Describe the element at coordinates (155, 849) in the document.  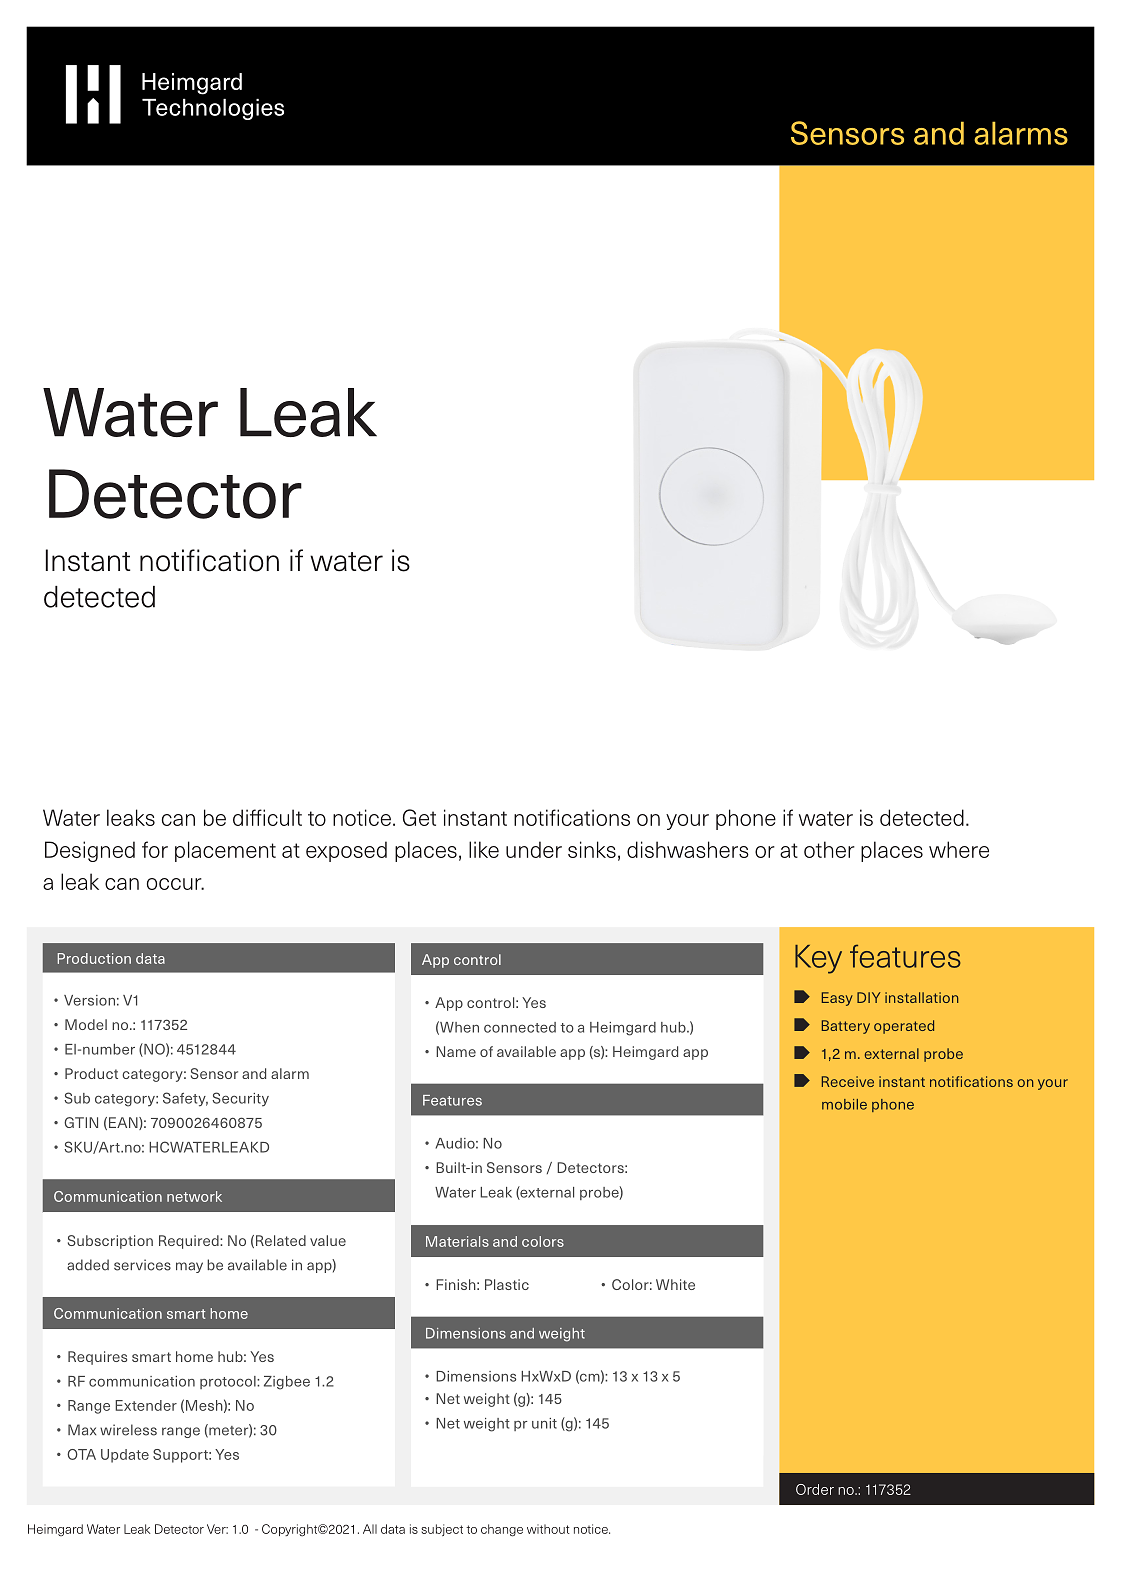
I see `for` at that location.
